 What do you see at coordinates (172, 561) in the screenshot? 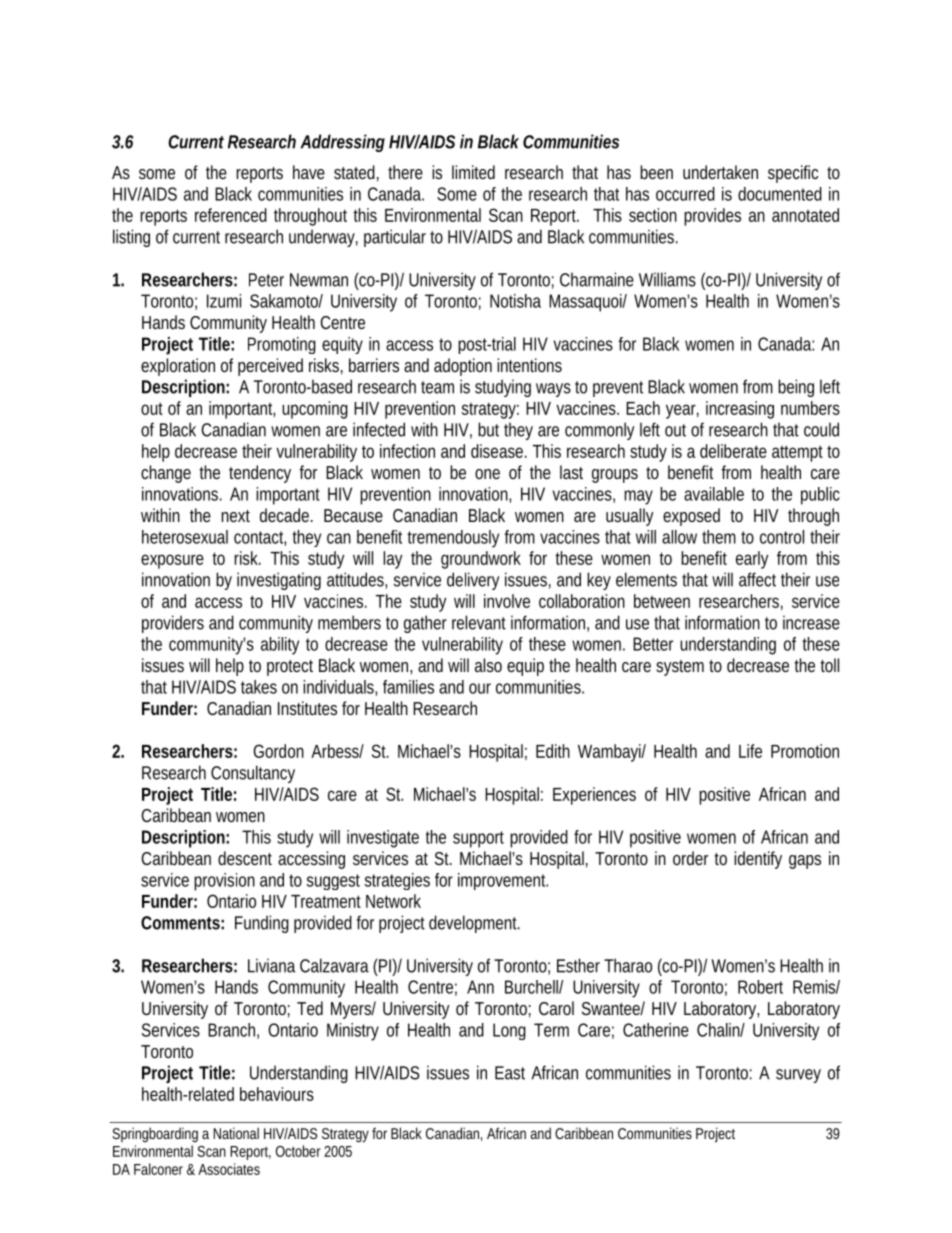
I see `exposure` at bounding box center [172, 561].
